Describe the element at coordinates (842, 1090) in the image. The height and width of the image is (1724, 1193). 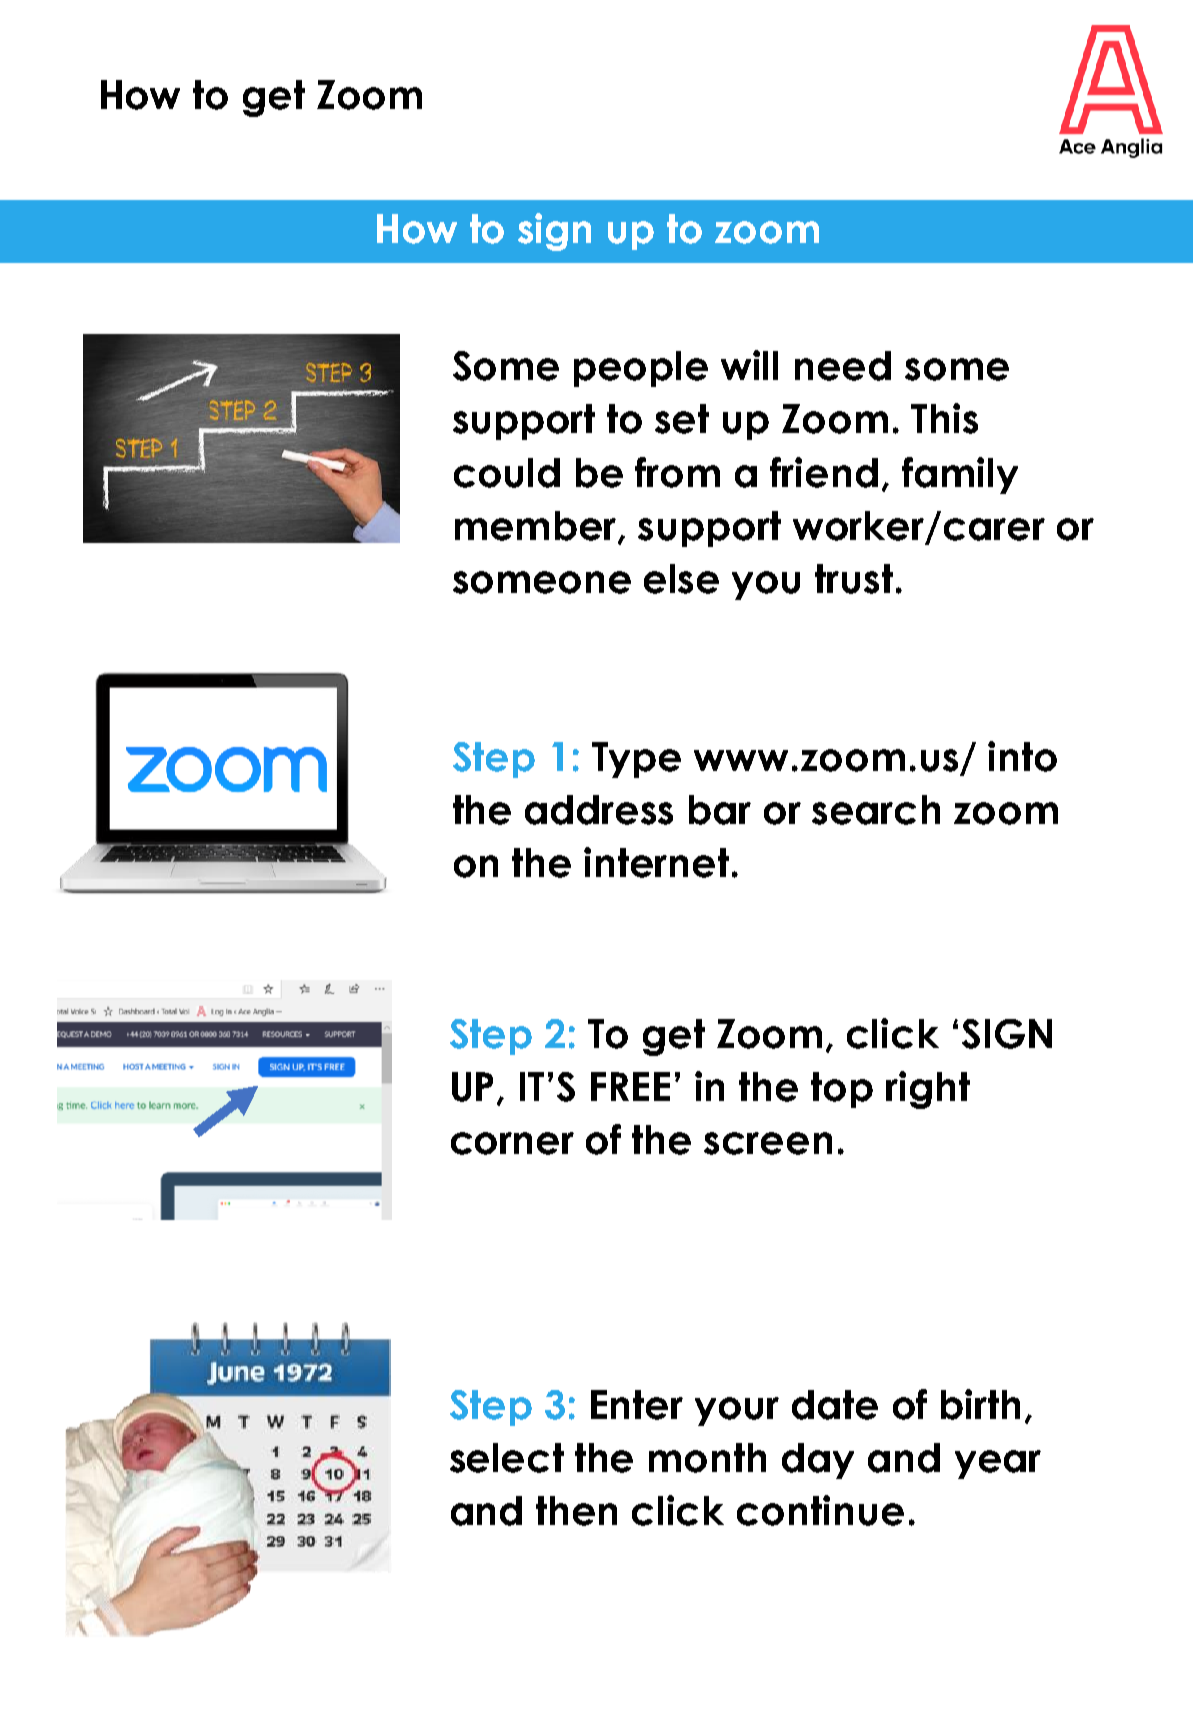
I see `top` at that location.
